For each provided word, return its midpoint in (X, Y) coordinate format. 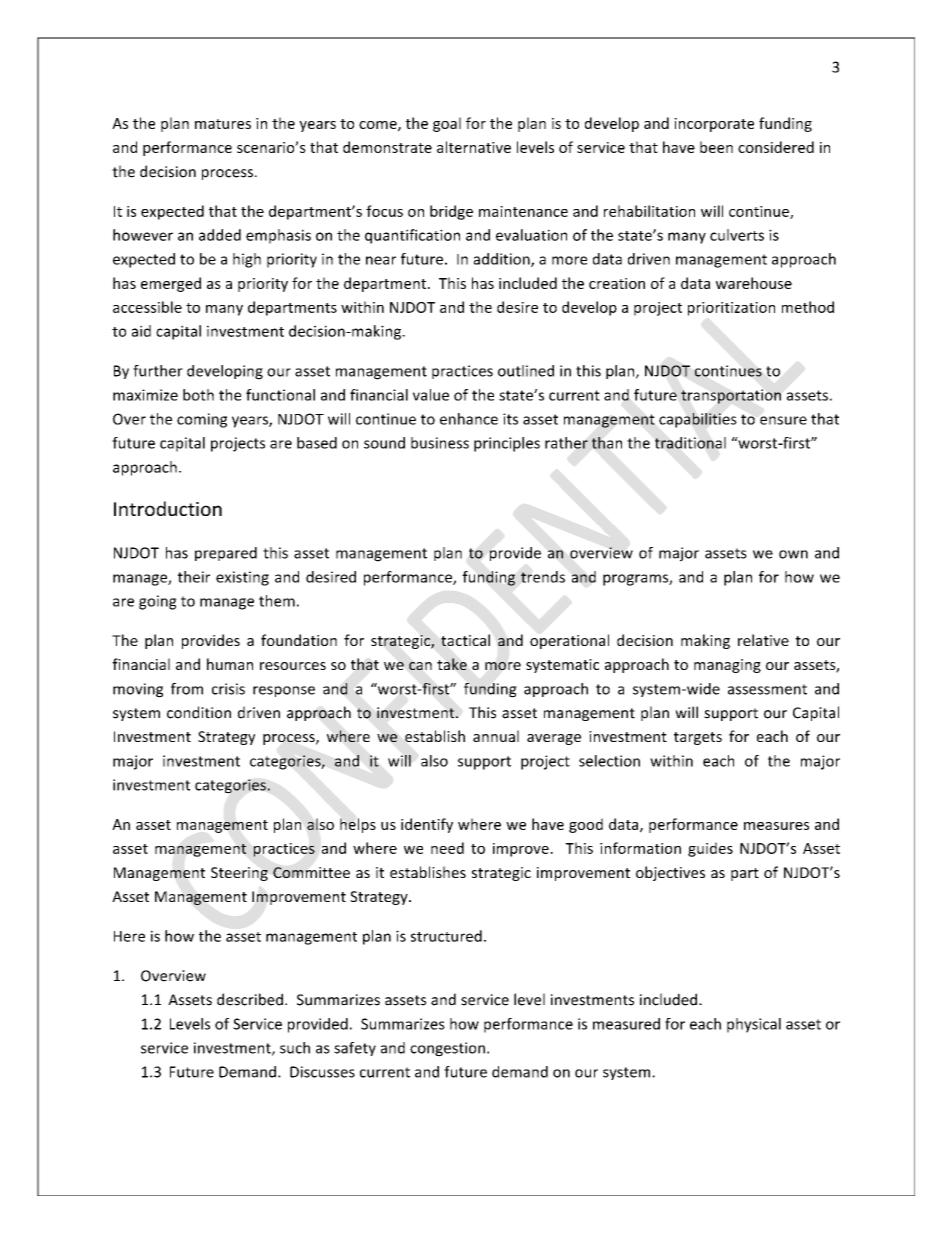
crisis (228, 689)
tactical (465, 640)
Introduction (168, 508)
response (284, 691)
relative (763, 640)
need (447, 848)
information (640, 848)
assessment (767, 689)
